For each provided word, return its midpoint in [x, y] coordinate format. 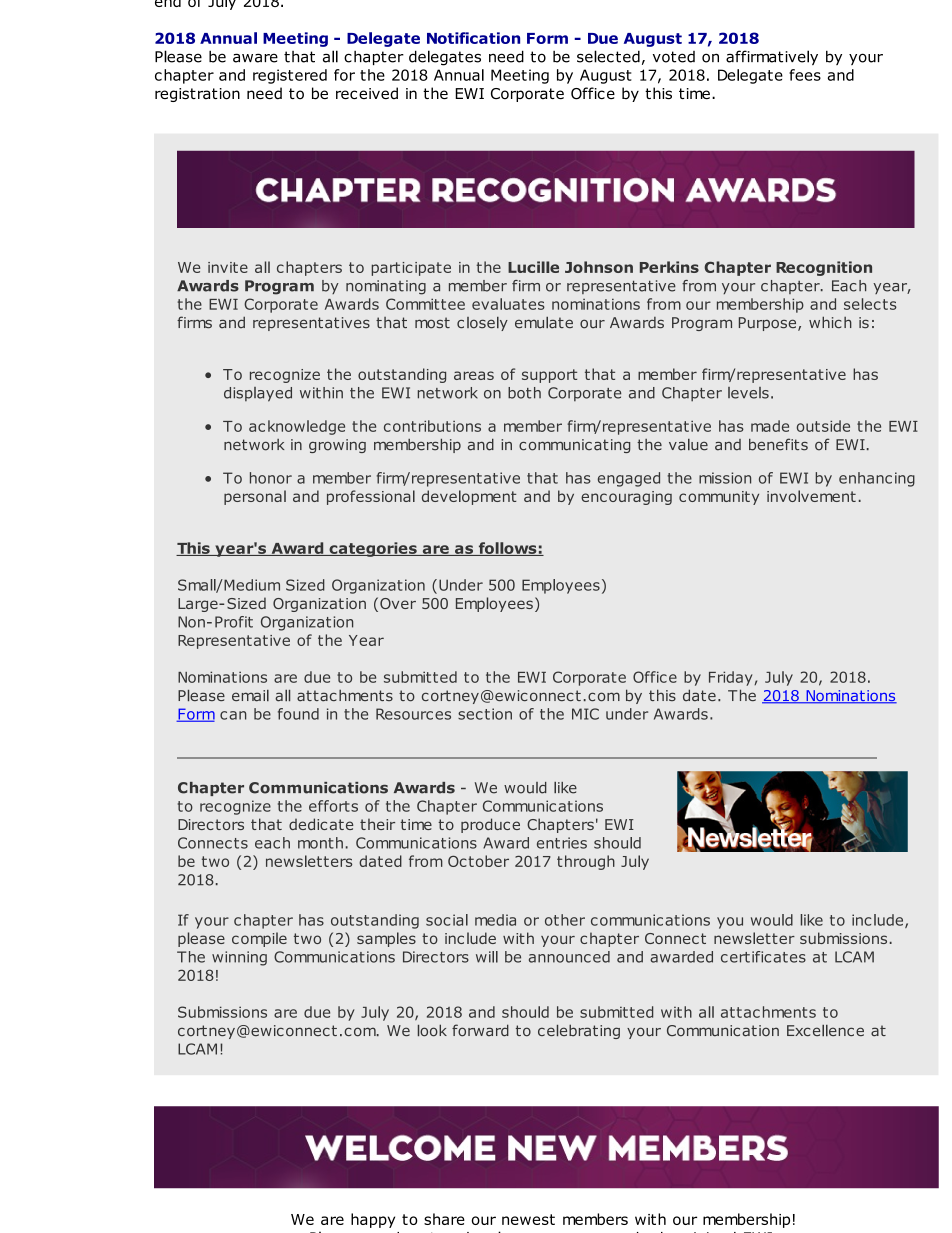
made [770, 426]
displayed [258, 394]
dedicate [321, 824]
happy [373, 1220]
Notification [473, 38]
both [524, 393]
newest [528, 1219]
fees [805, 75]
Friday [732, 678]
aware [255, 58]
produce [490, 825]
